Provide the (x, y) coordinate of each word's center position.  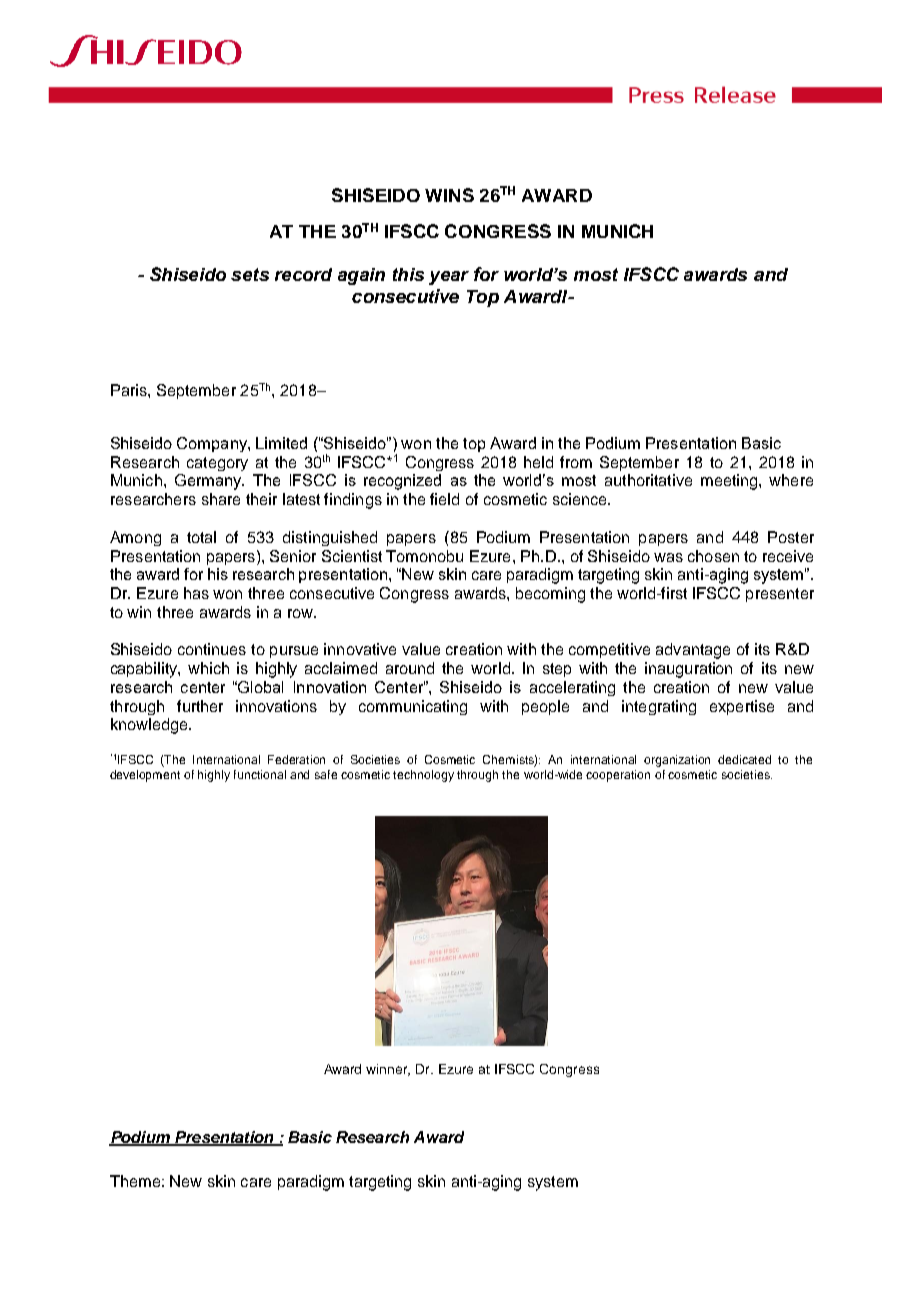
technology (423, 776)
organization (677, 761)
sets (250, 274)
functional (260, 774)
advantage (693, 651)
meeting (730, 482)
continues (212, 649)
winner (388, 1070)
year (449, 278)
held (538, 462)
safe (326, 774)
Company (213, 444)
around (410, 668)
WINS (449, 195)
